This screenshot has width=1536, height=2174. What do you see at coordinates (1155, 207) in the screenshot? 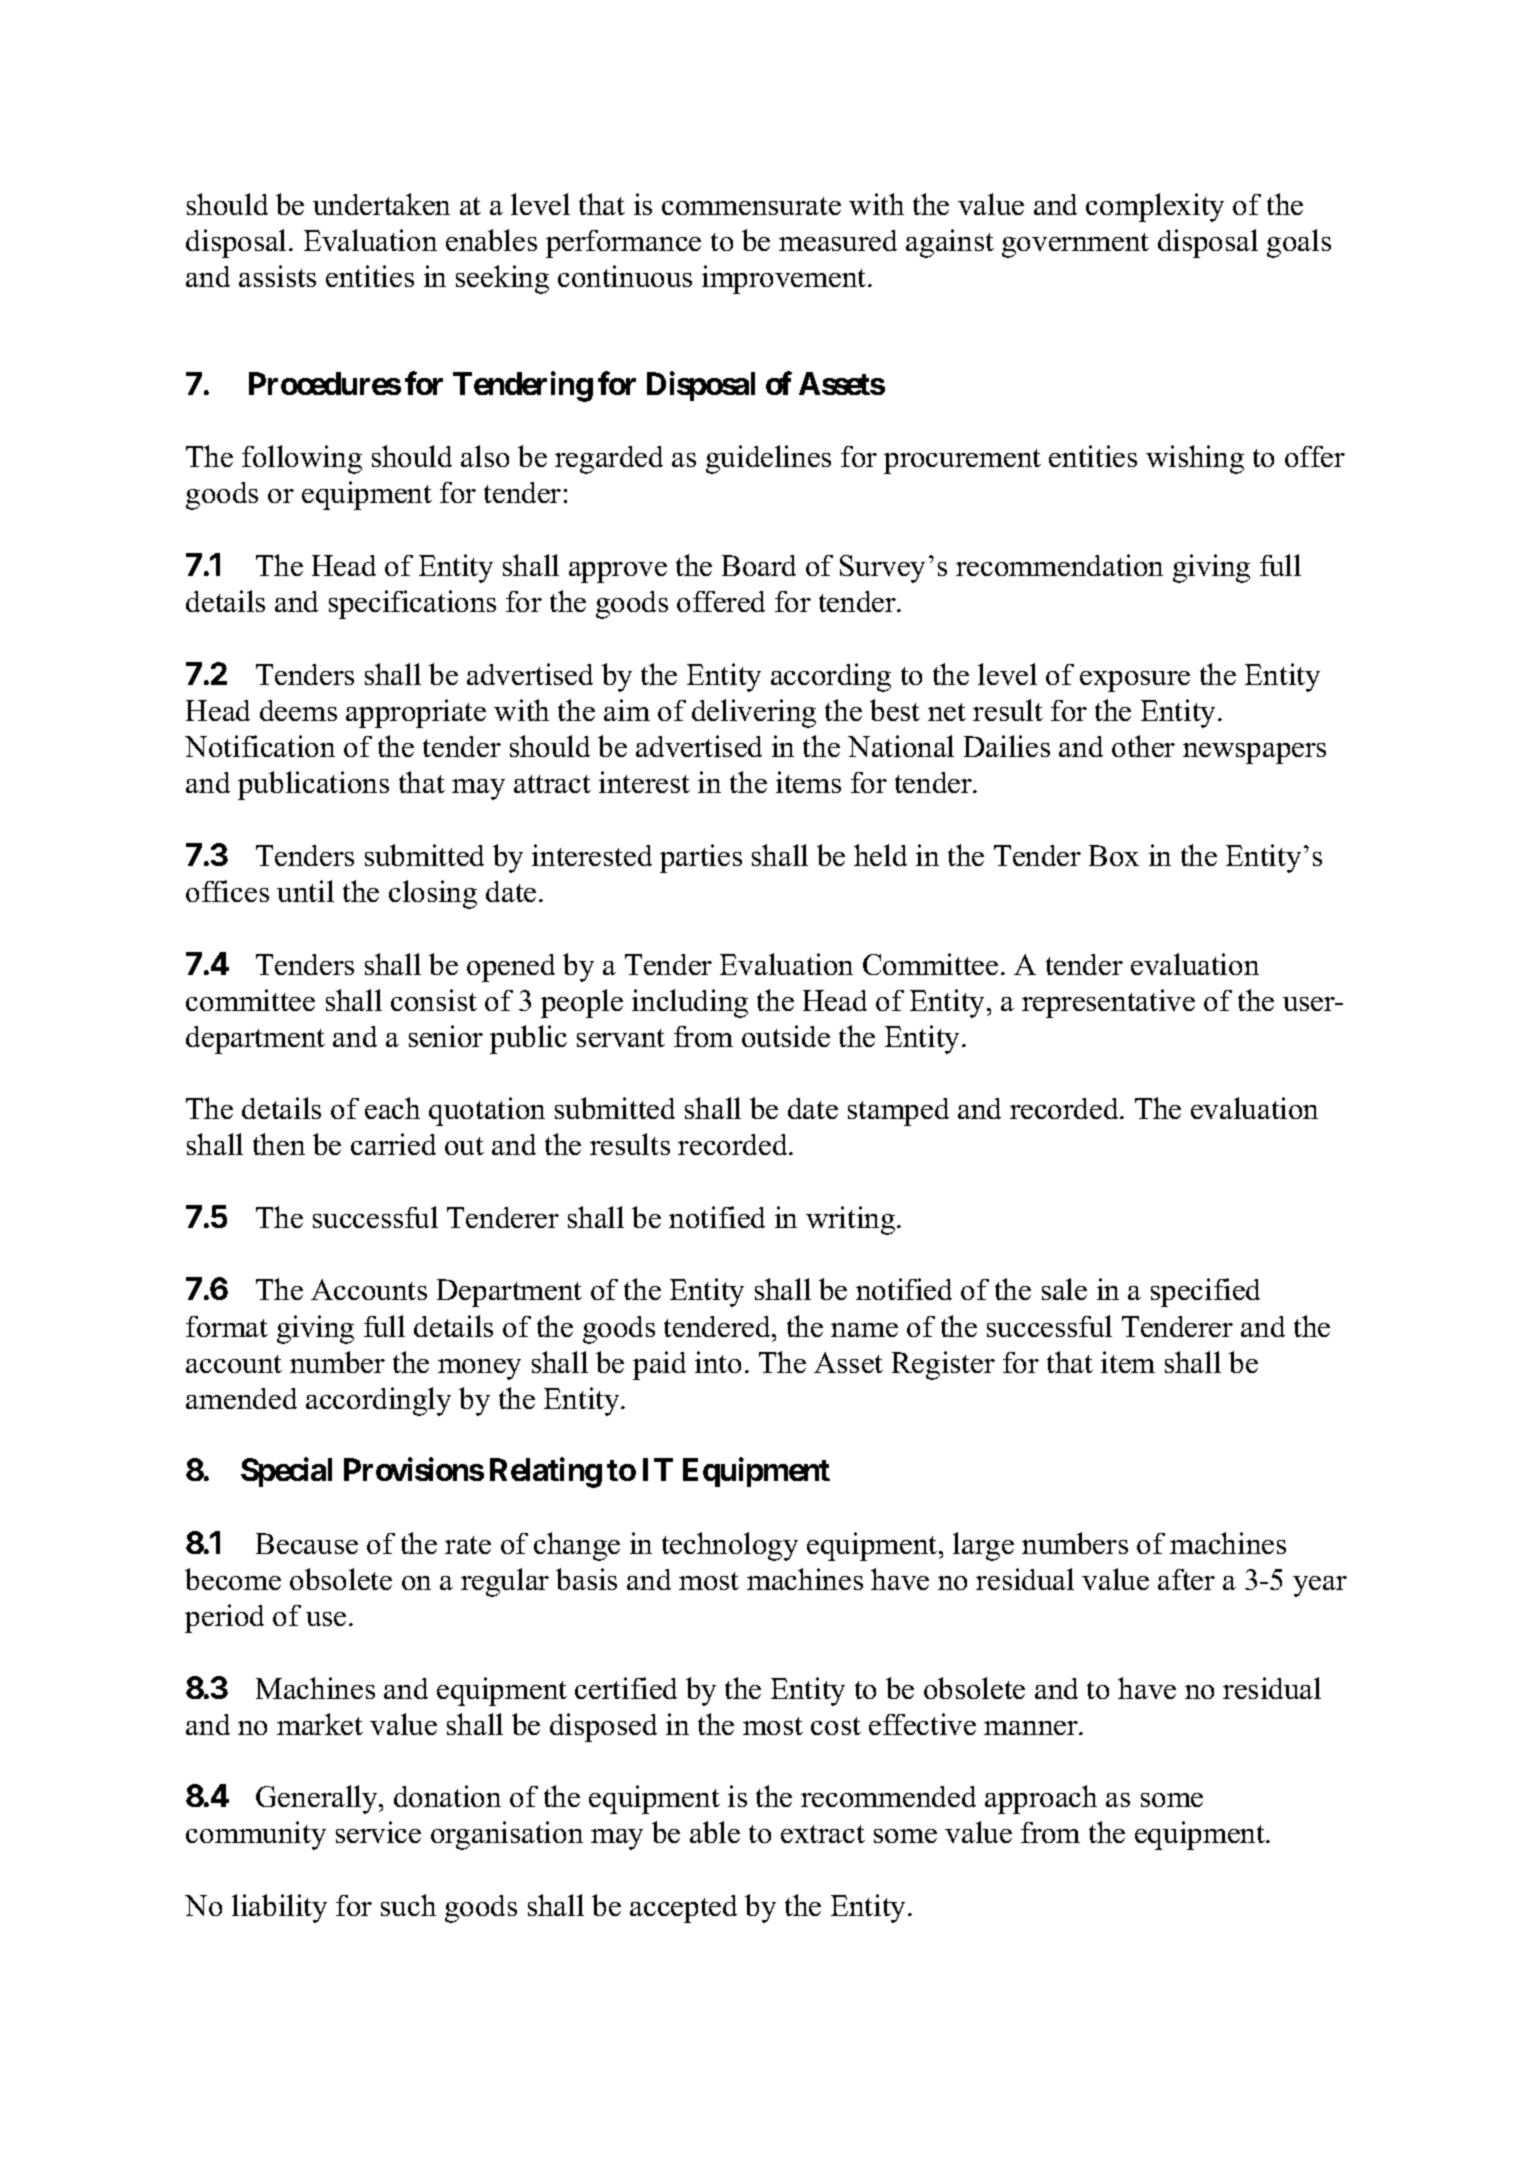
I see `complexity` at bounding box center [1155, 207].
